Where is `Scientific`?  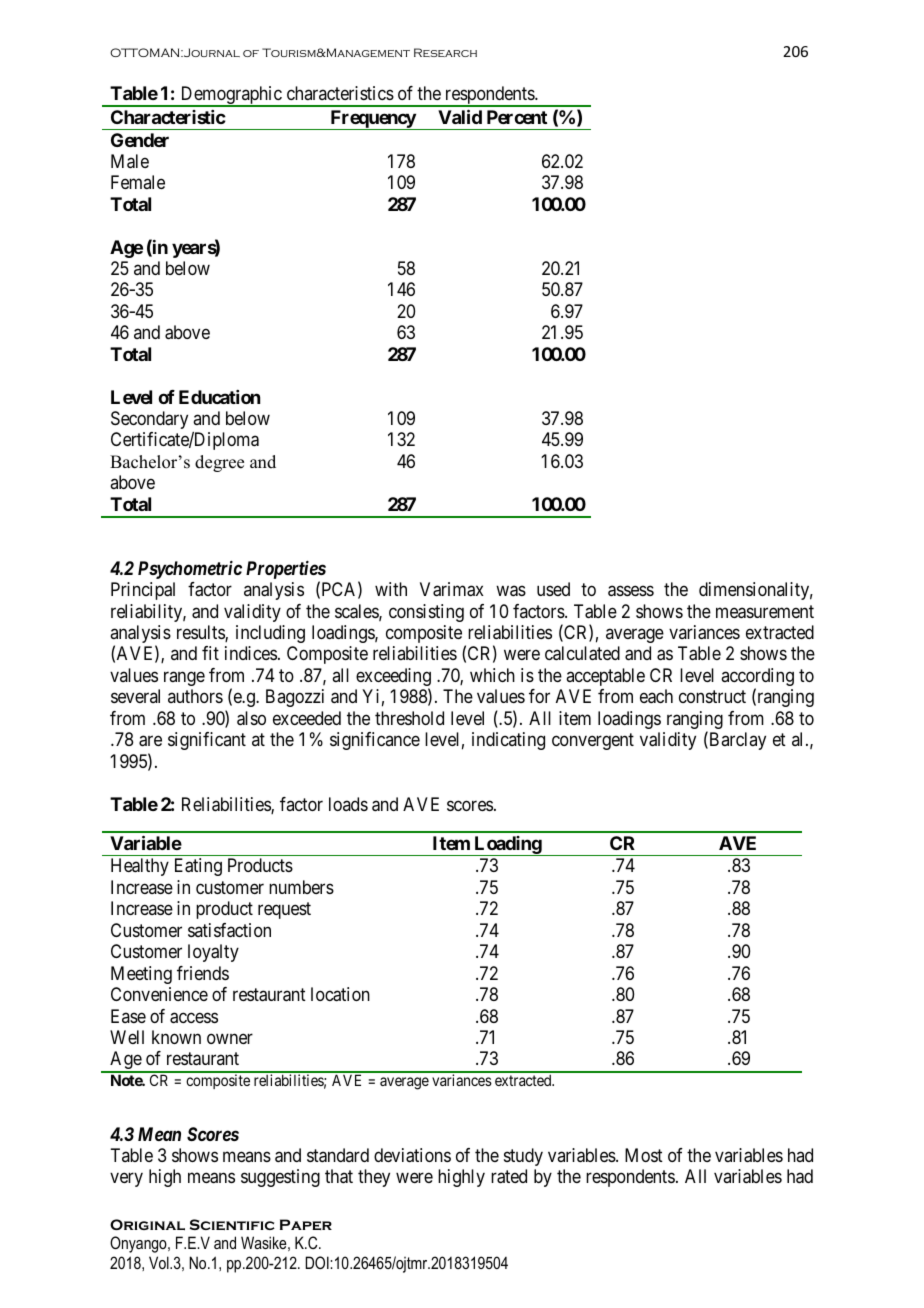
Scientific is located at coordinates (232, 1224).
